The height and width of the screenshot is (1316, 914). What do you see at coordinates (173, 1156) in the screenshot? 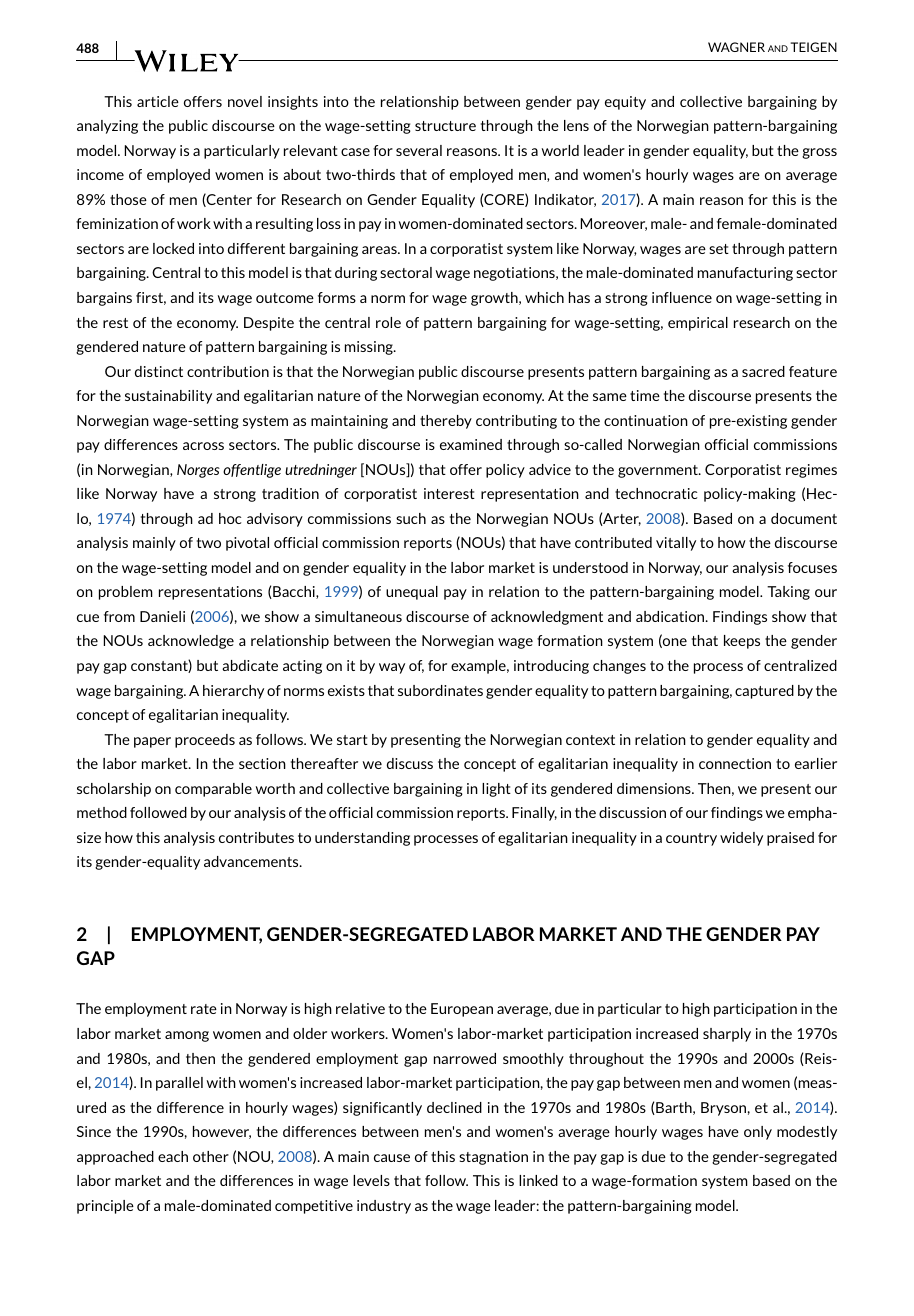
I see `each` at bounding box center [173, 1156].
